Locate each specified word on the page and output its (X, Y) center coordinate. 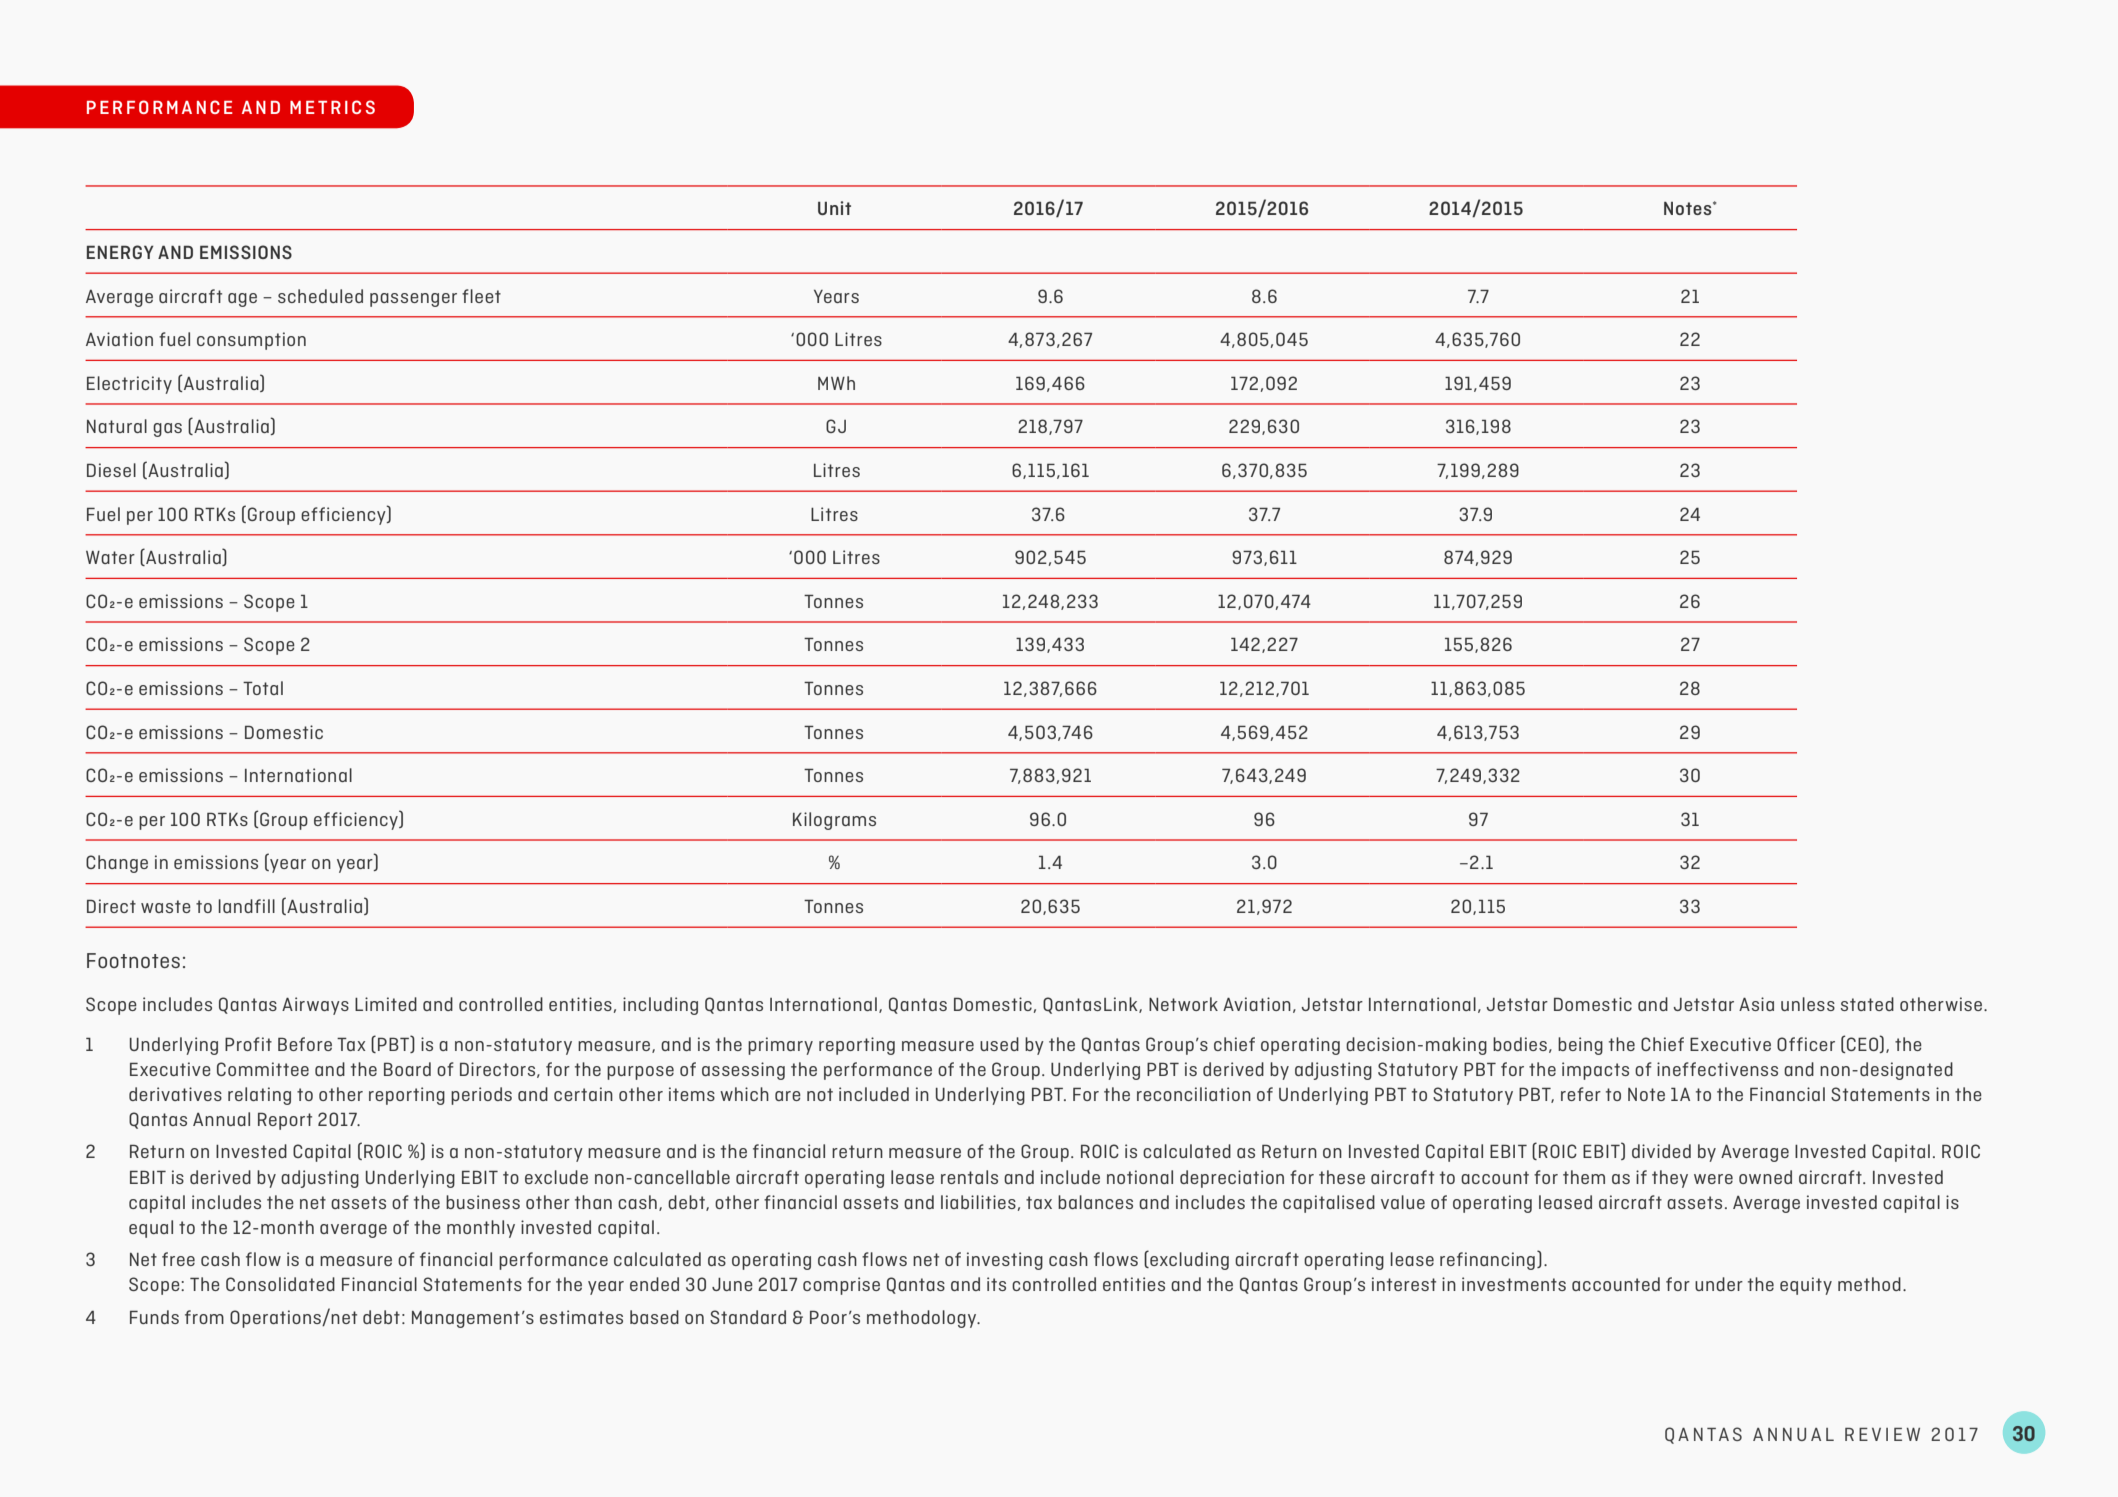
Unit (834, 208)
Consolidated (280, 1284)
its (996, 1284)
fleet (481, 296)
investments (1514, 1284)
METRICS (332, 107)
